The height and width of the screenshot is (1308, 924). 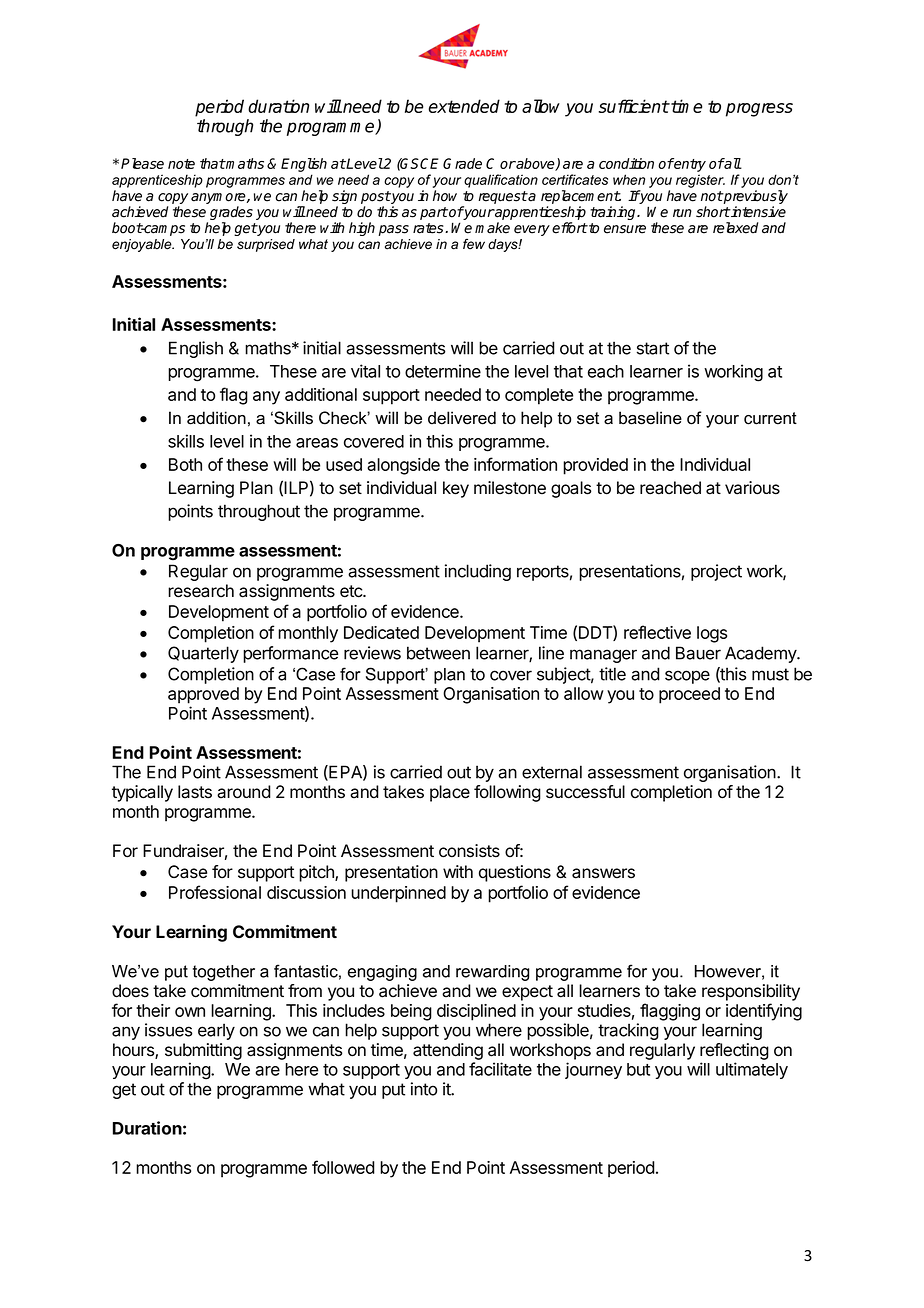 I want to click on into, so click(x=424, y=1089).
